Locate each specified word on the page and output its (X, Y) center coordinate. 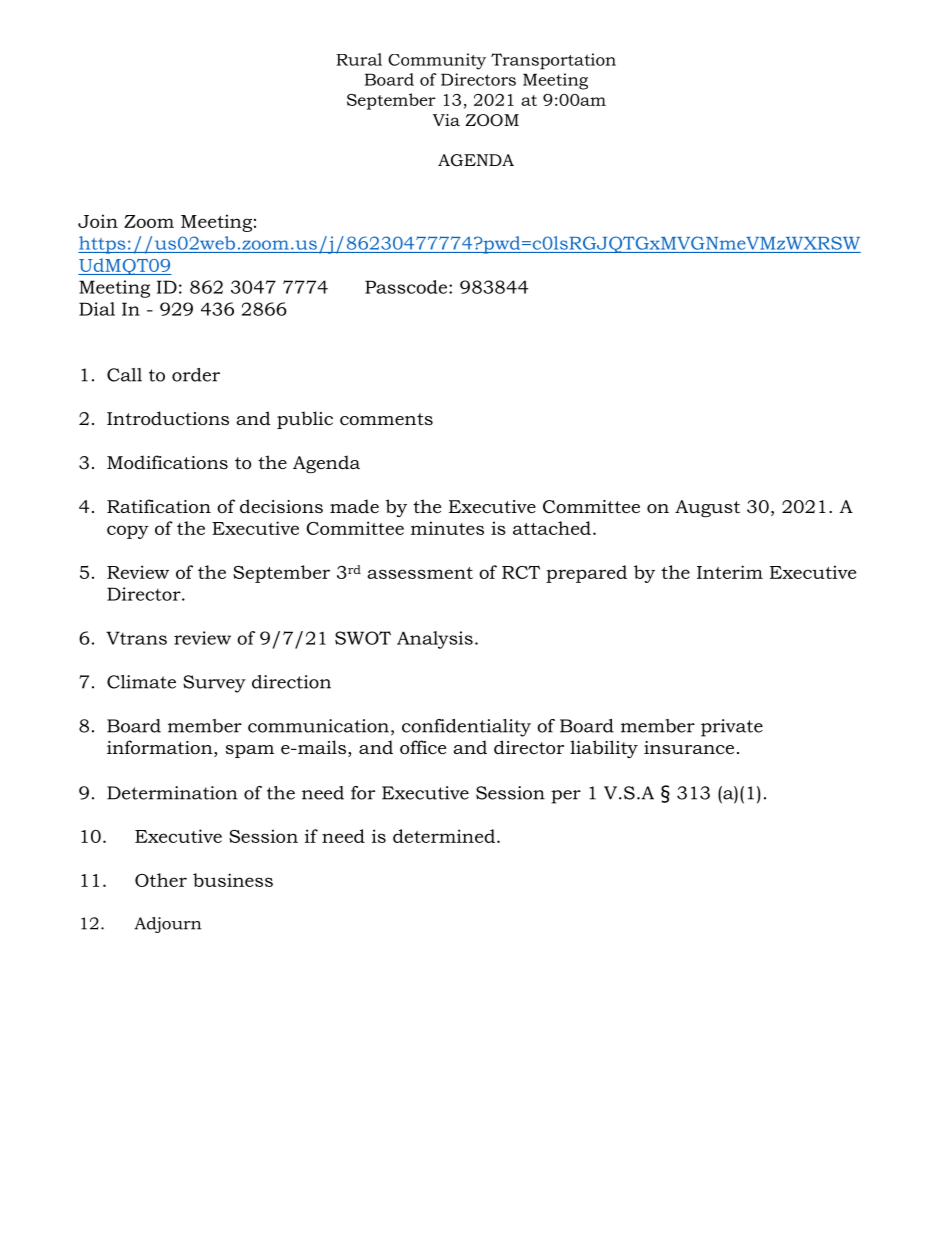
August (707, 508)
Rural (359, 59)
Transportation (553, 61)
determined (444, 836)
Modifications (167, 462)
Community (437, 61)
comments (386, 419)
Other (161, 880)
